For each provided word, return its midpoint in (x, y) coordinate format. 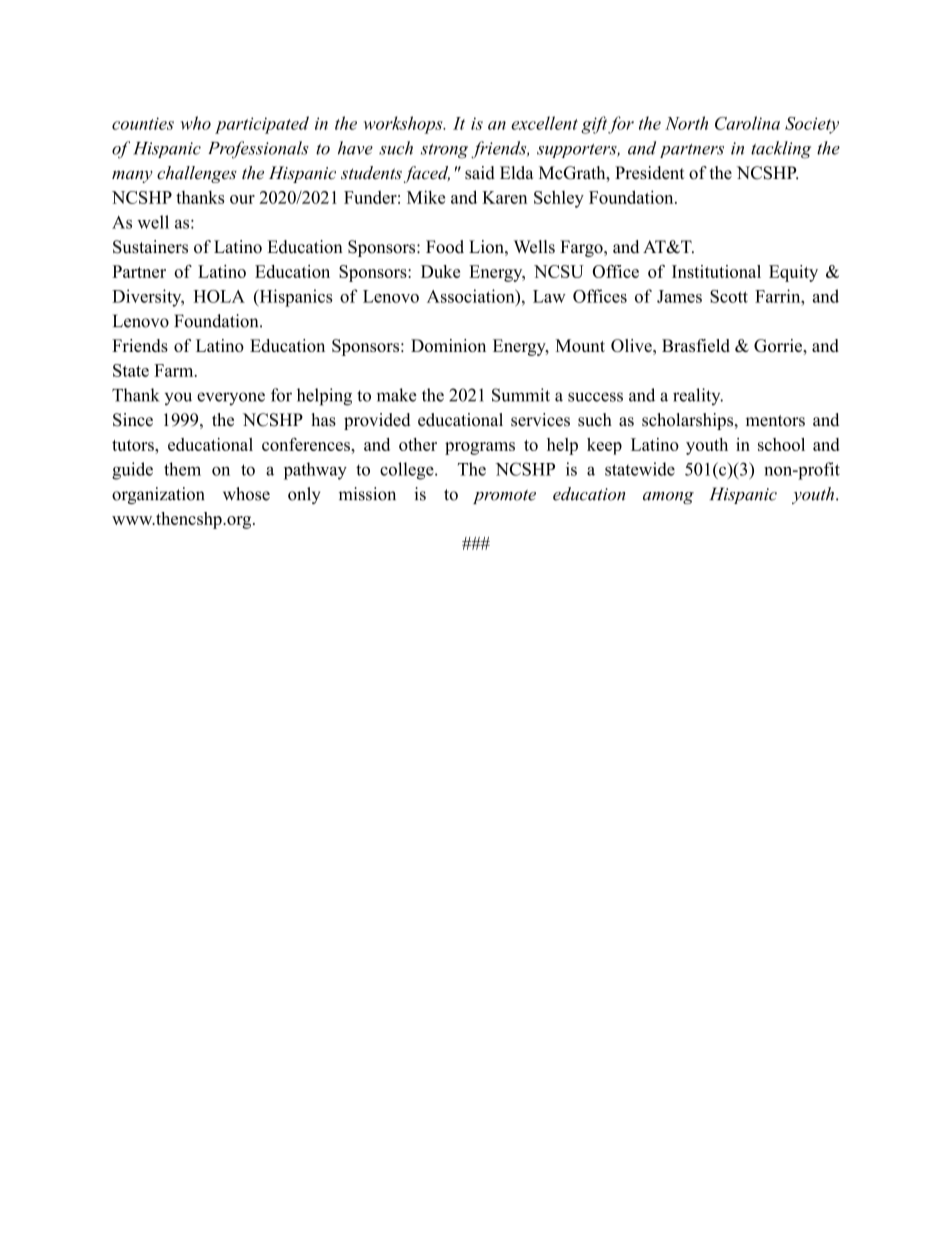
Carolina (747, 123)
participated (262, 125)
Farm (175, 370)
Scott (729, 296)
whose (246, 494)
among (668, 498)
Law (549, 296)
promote (504, 497)
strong (444, 151)
